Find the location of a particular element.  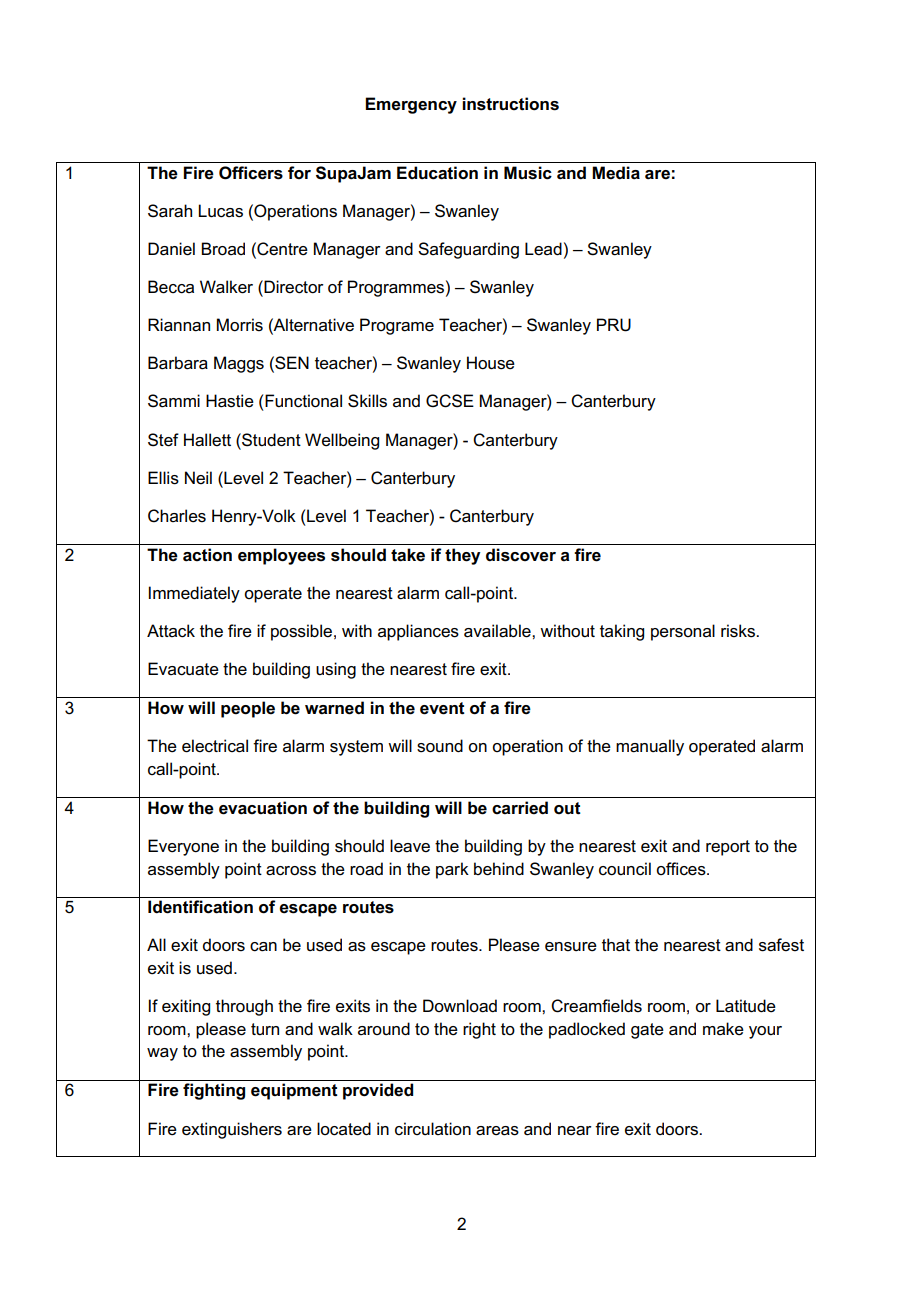

fighting is located at coordinates (214, 1091).
